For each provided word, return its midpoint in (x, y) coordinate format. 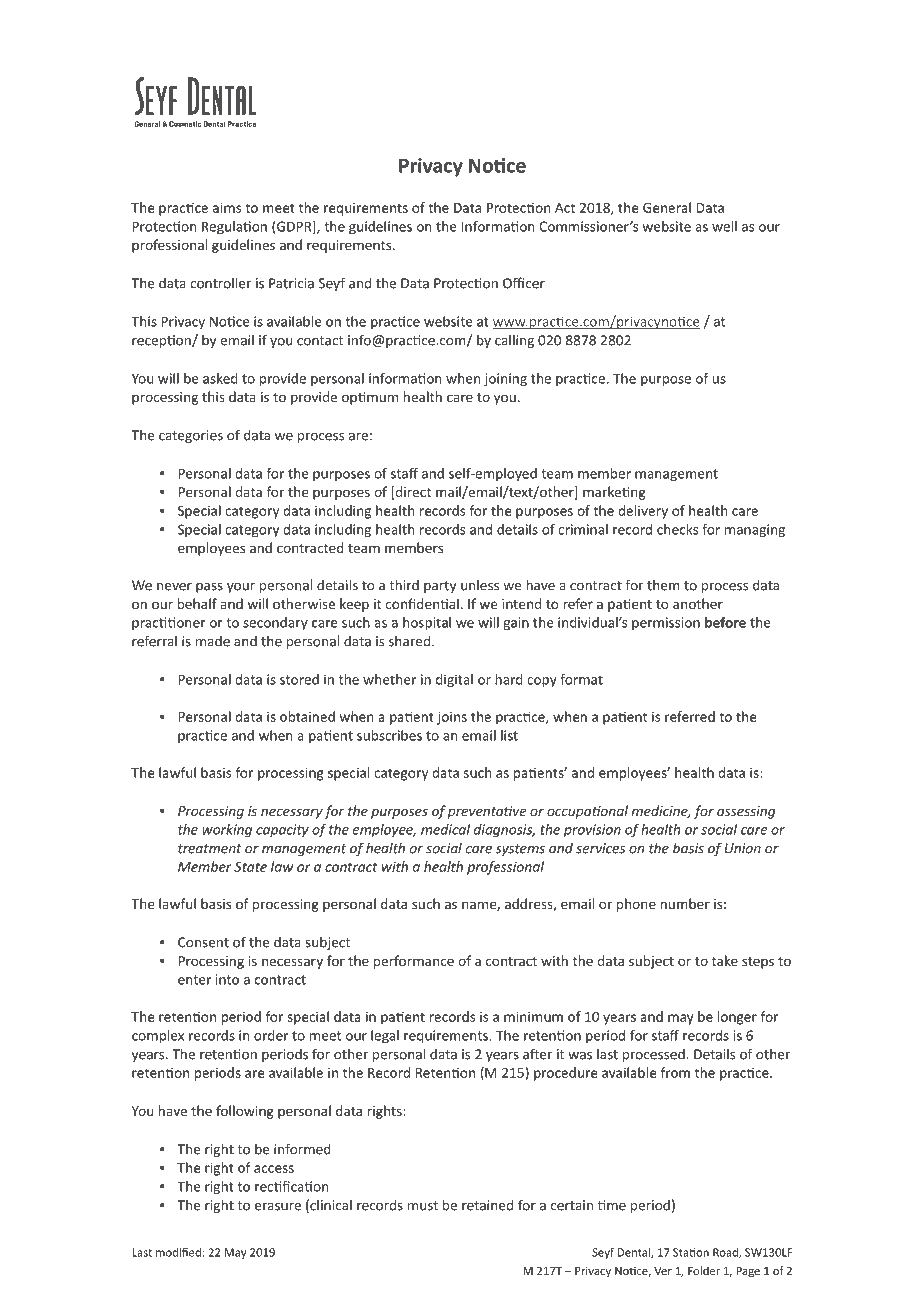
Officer (524, 283)
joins (452, 718)
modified (178, 1252)
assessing (746, 812)
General (667, 207)
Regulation (234, 228)
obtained (307, 716)
